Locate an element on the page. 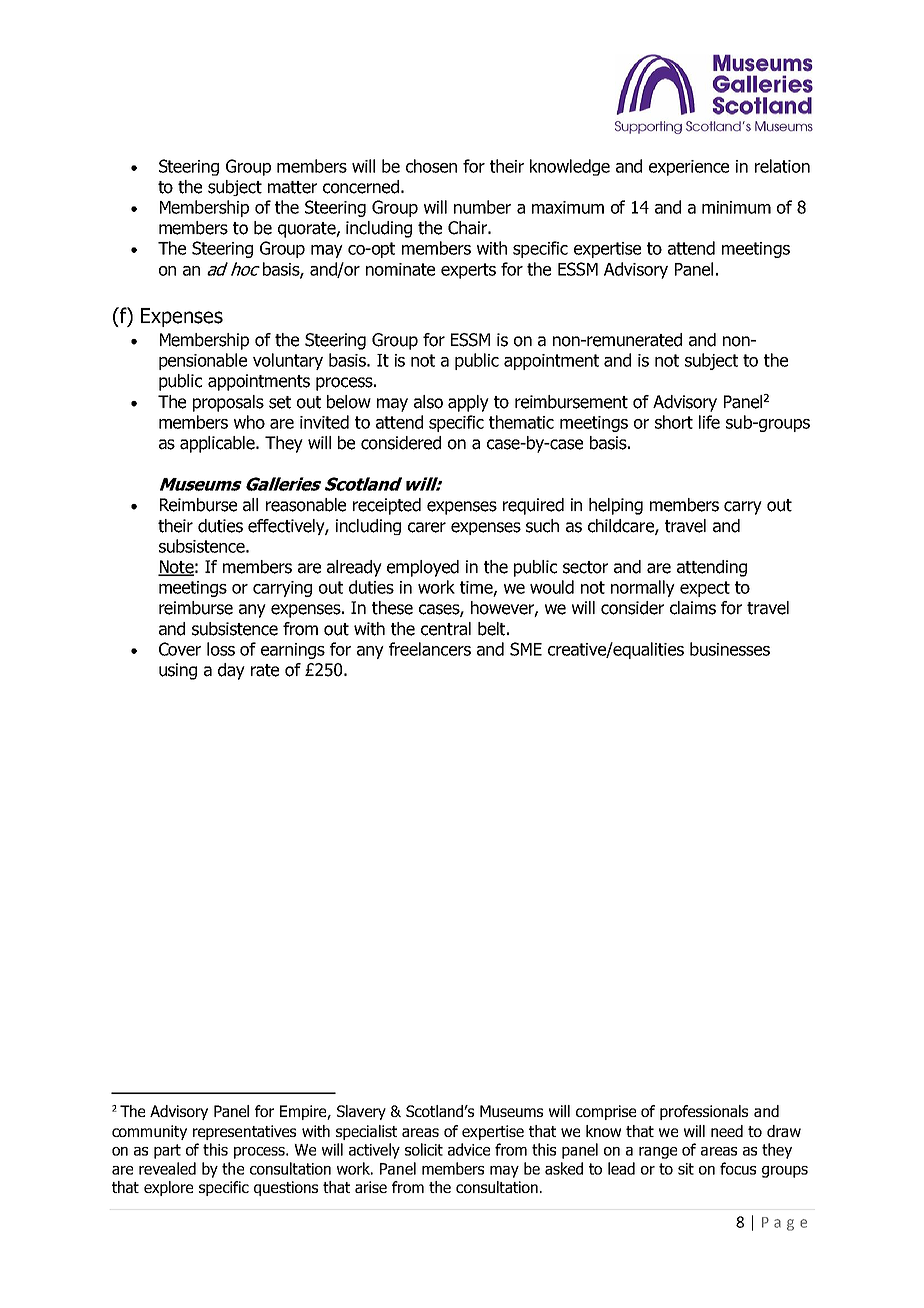 The height and width of the image is (1308, 924). childcare is located at coordinates (622, 526).
